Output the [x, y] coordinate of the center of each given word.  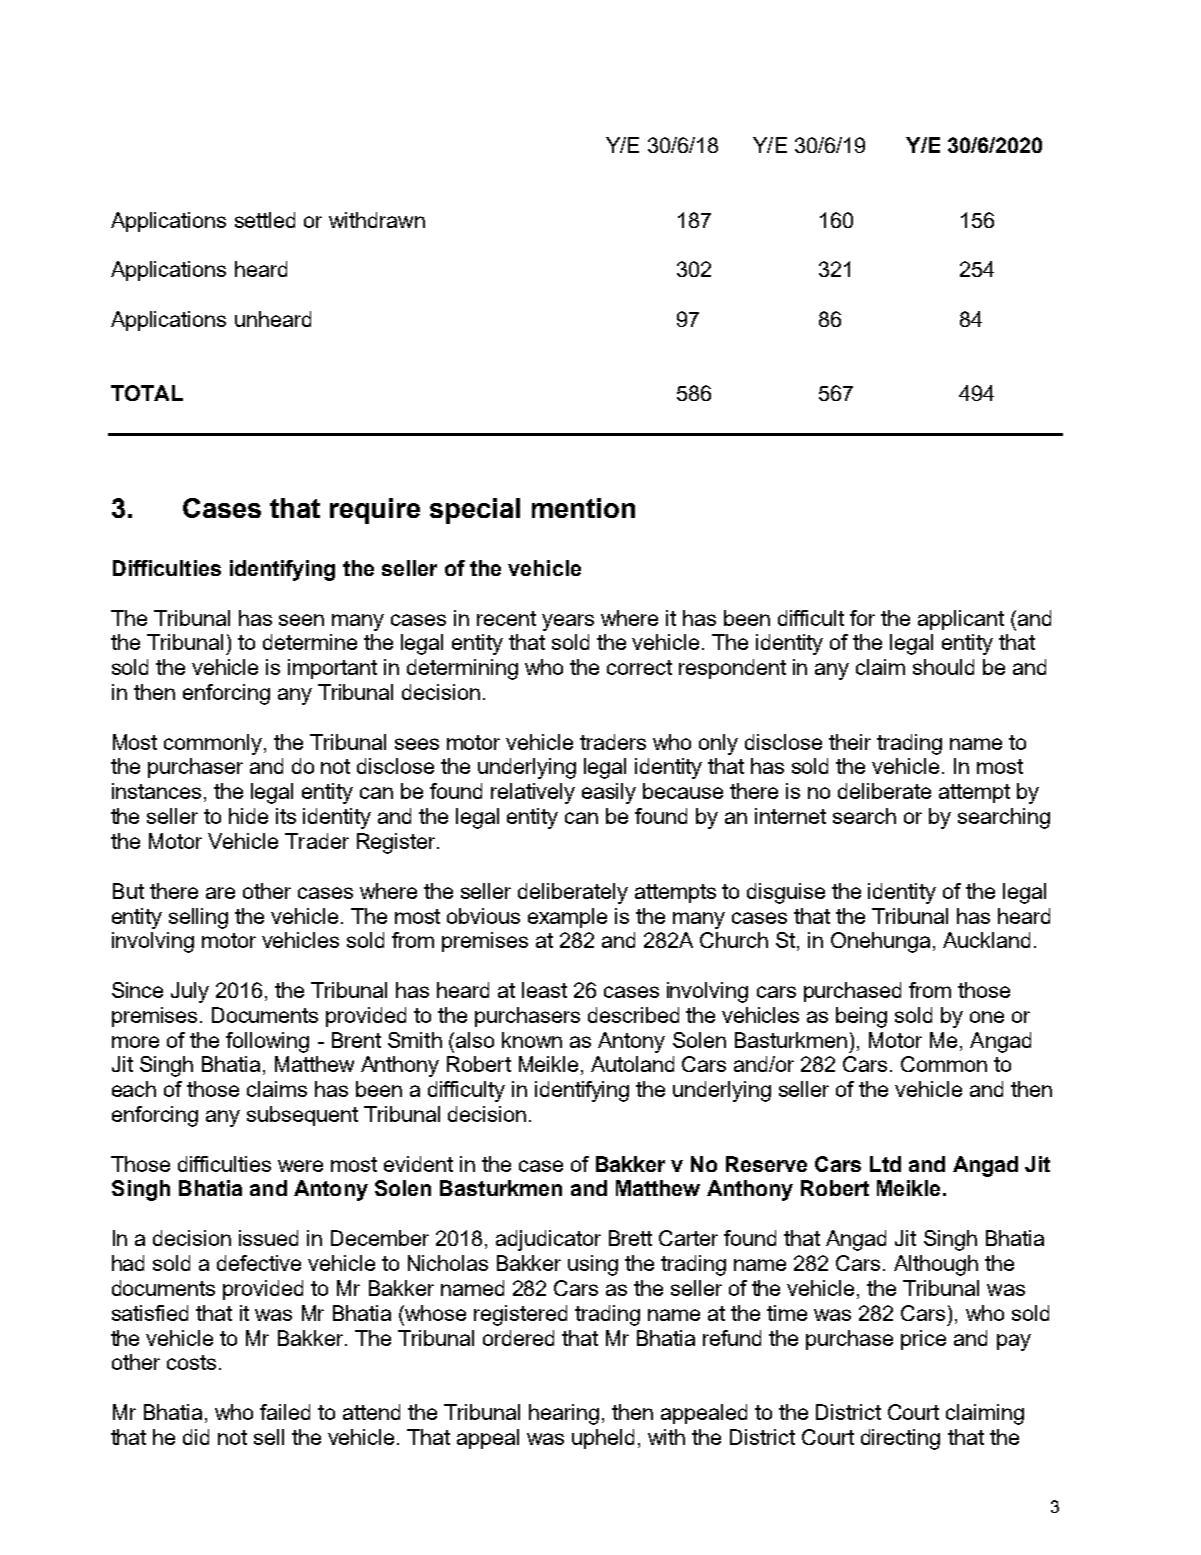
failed [285, 1412]
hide [248, 816]
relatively [533, 793]
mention [583, 508]
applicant [961, 620]
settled [265, 220]
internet [790, 816]
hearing [564, 1414]
